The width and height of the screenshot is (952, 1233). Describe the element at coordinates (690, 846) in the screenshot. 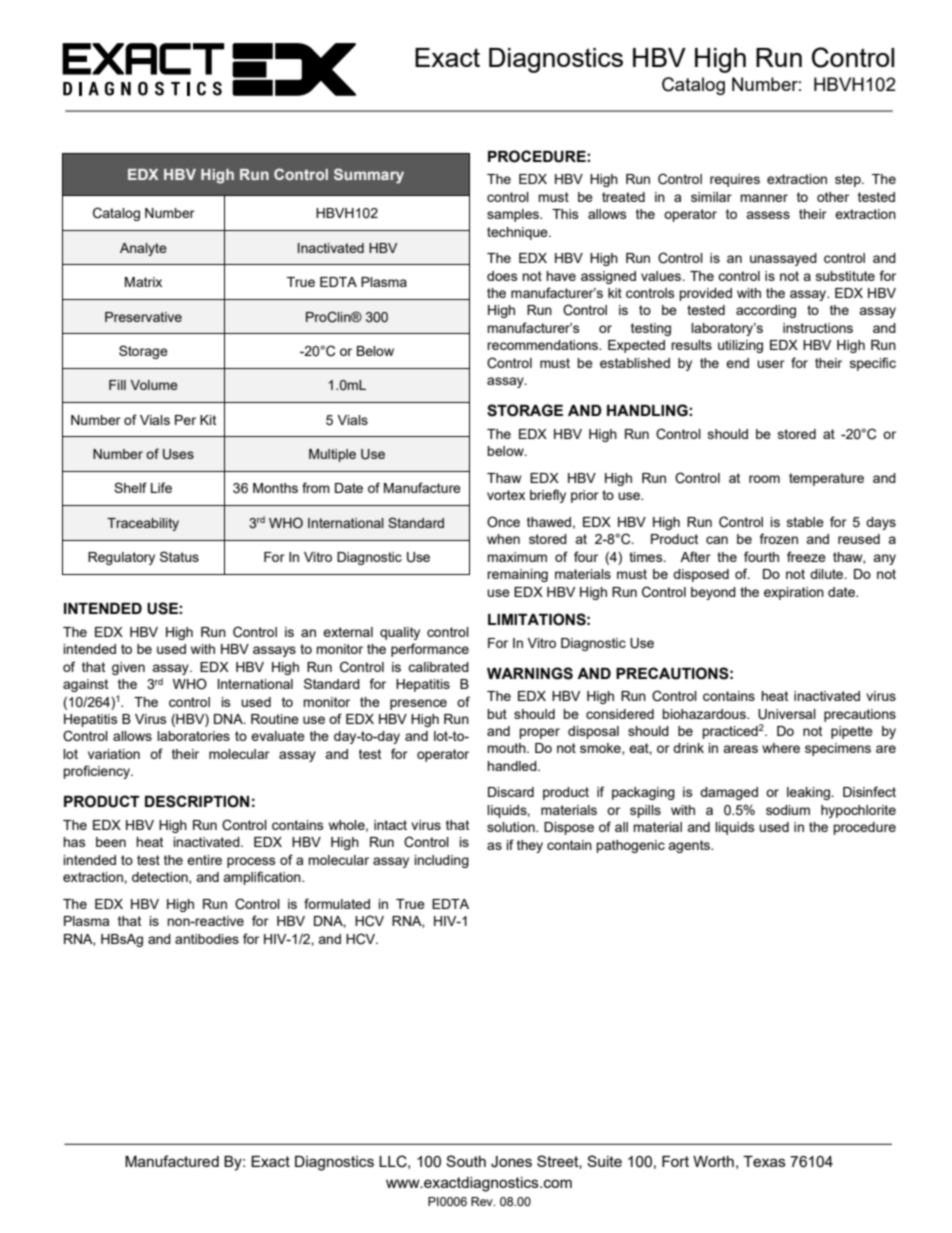

I see `agents` at that location.
